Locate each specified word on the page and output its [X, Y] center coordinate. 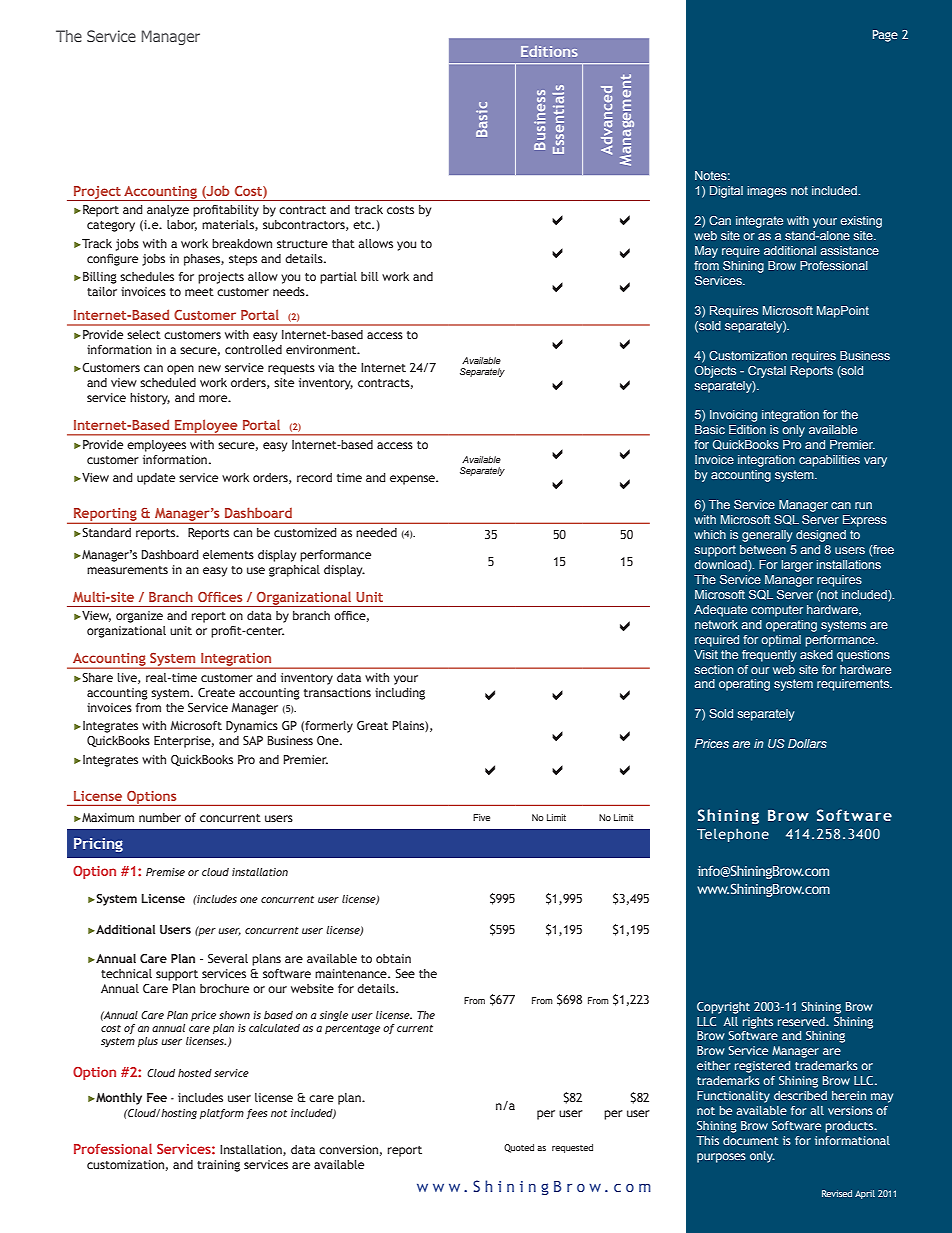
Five [481, 817]
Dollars [807, 743]
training [218, 1166]
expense [413, 480]
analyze [168, 211]
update [156, 479]
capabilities [829, 461]
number [160, 817]
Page [885, 36]
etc [363, 225]
